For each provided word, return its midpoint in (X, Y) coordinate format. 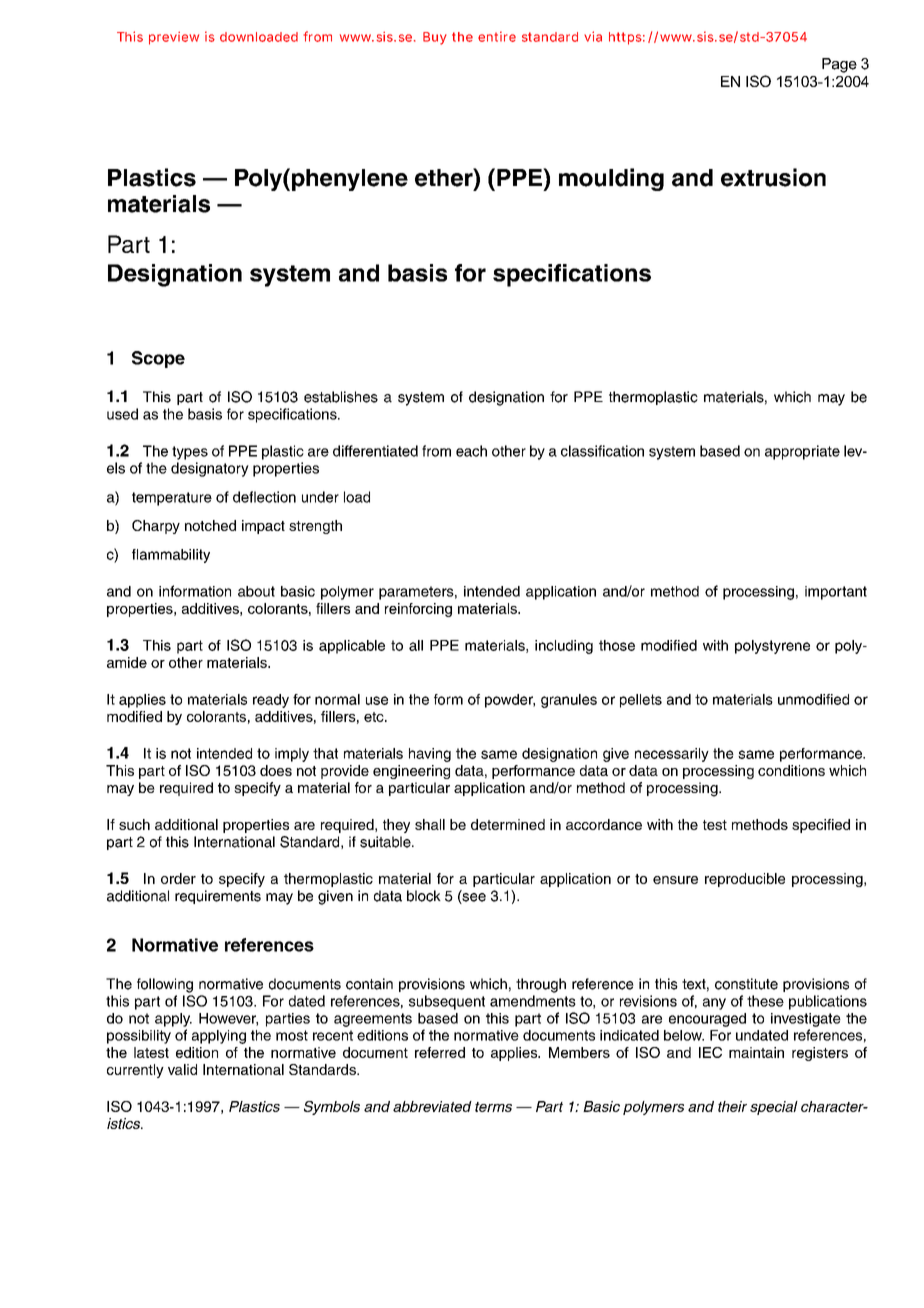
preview (174, 38)
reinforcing (418, 610)
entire (497, 36)
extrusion (773, 177)
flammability (171, 556)
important (836, 593)
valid (182, 1069)
